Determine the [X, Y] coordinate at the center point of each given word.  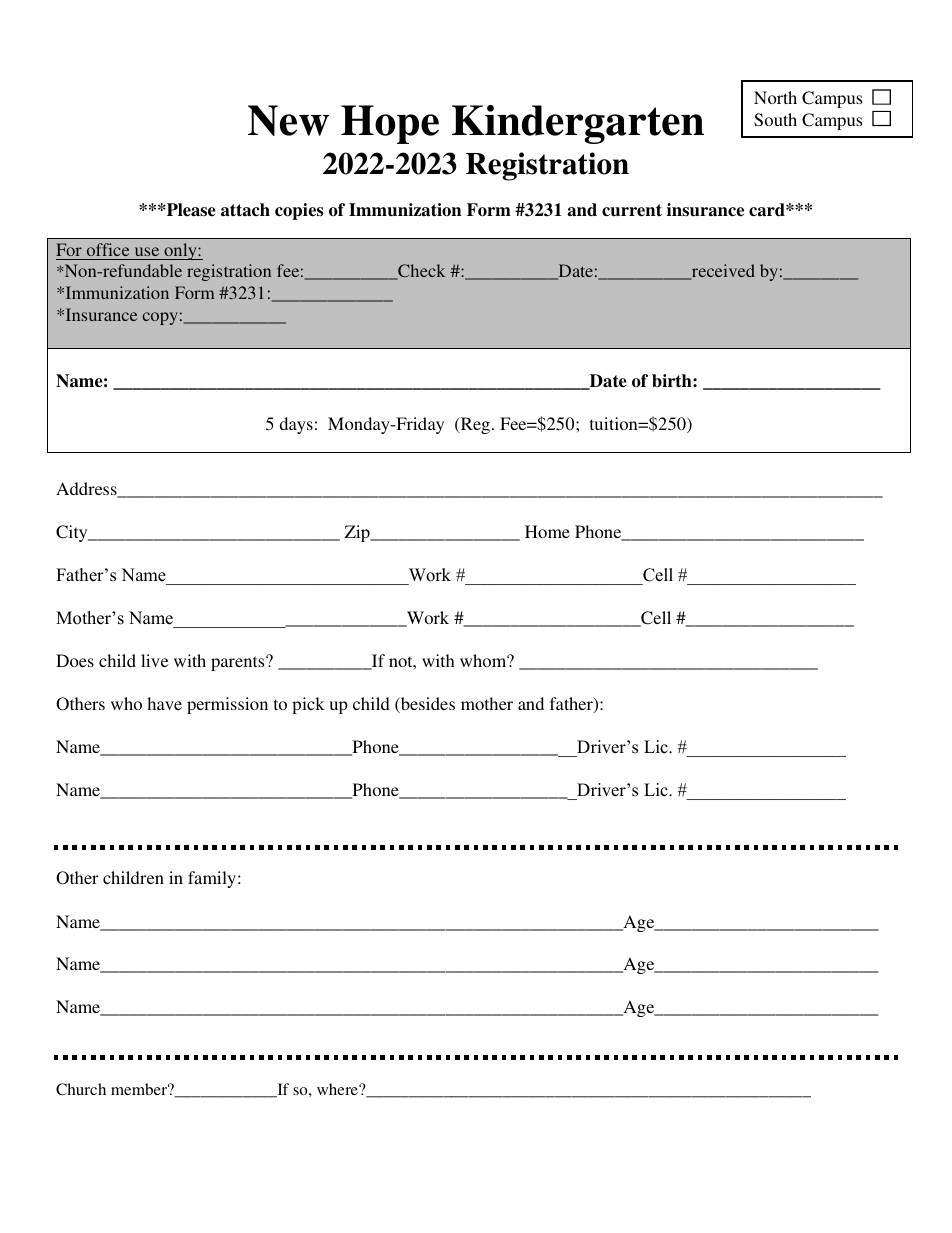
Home [547, 531]
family [212, 879]
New [288, 120]
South [775, 120]
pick [308, 705]
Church [81, 1089]
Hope [390, 124]
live [154, 660]
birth [673, 381]
